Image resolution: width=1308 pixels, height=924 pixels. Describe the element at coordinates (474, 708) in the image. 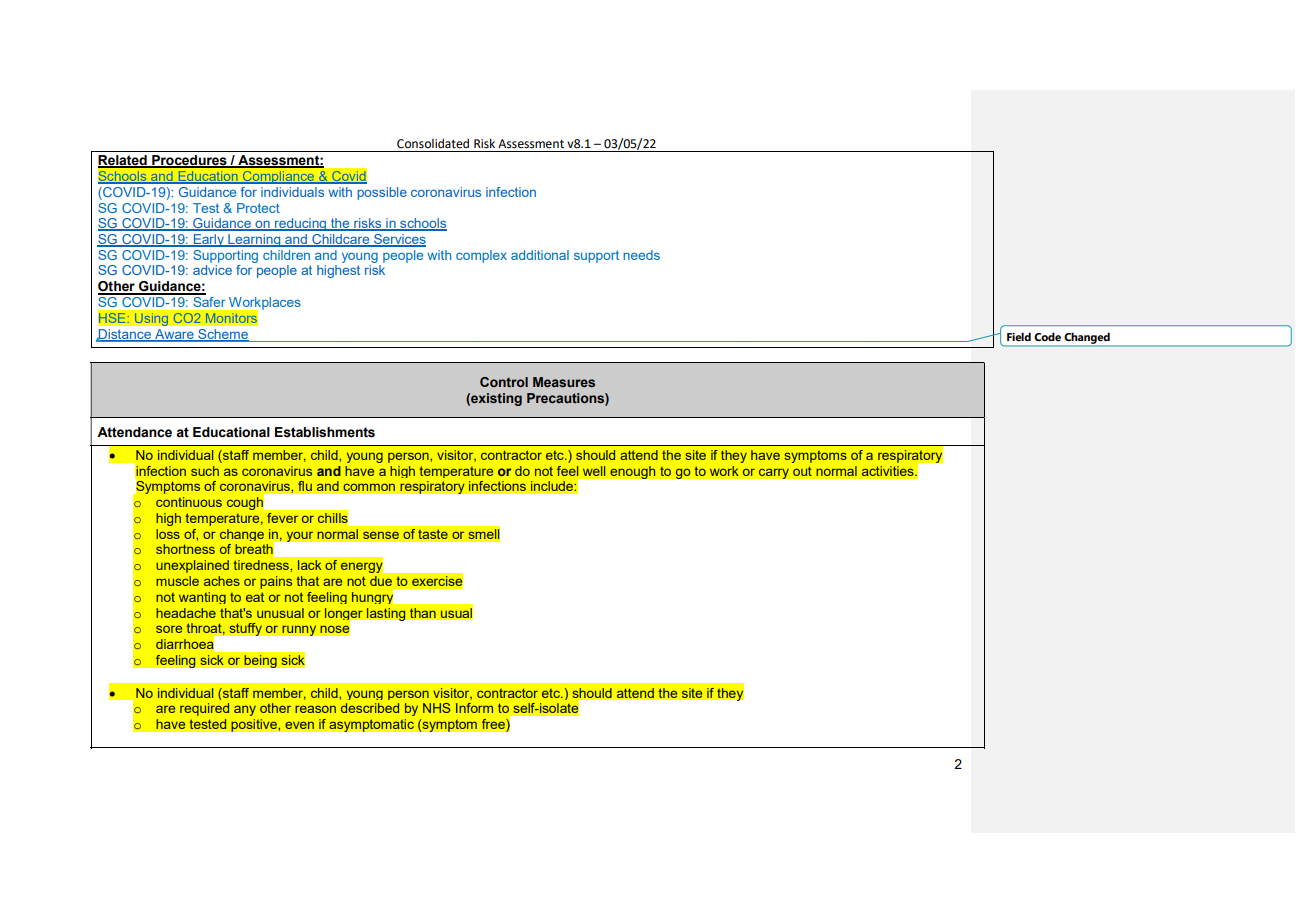

I see `Inform` at that location.
